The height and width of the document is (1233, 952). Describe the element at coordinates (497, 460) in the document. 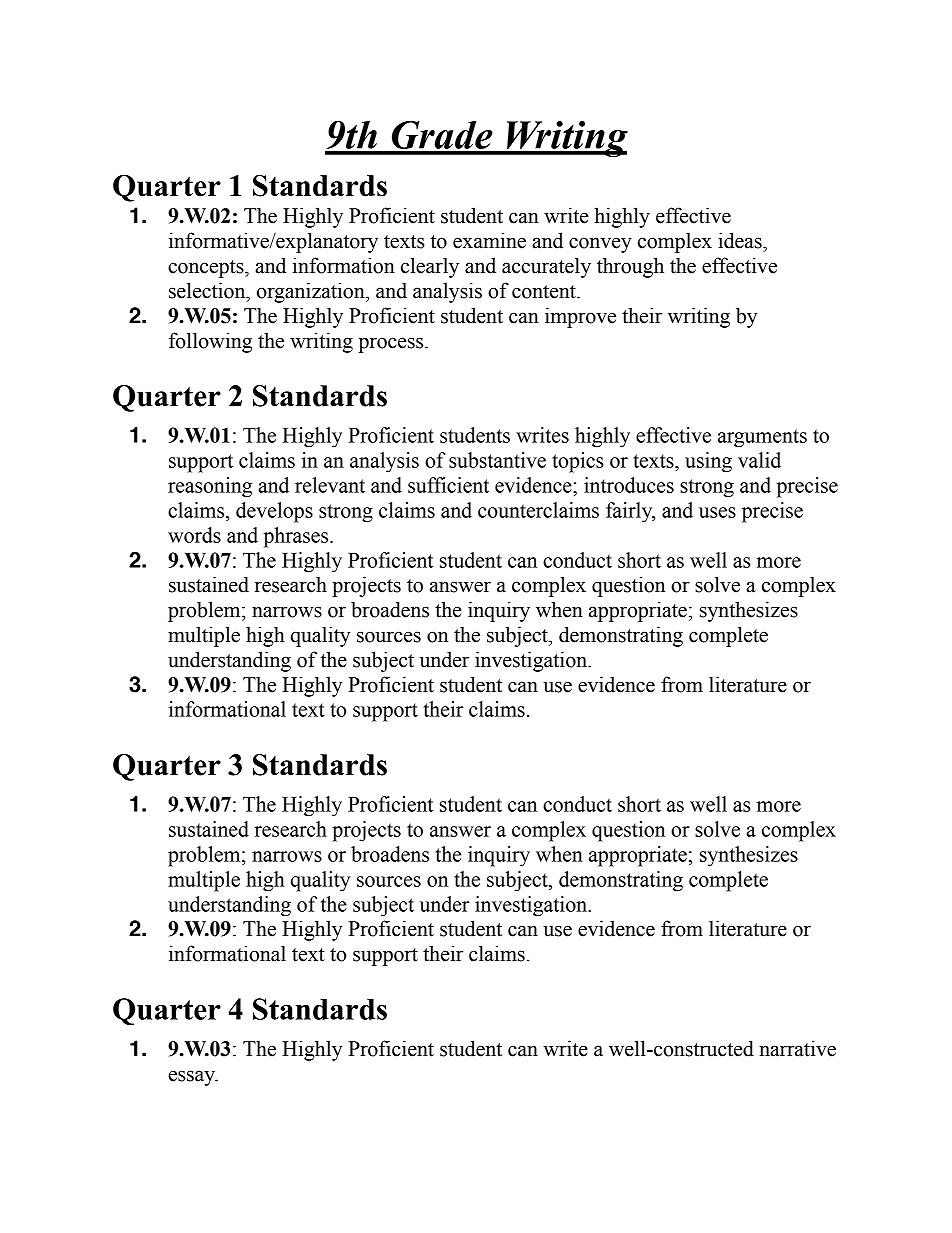

I see `substantive` at that location.
